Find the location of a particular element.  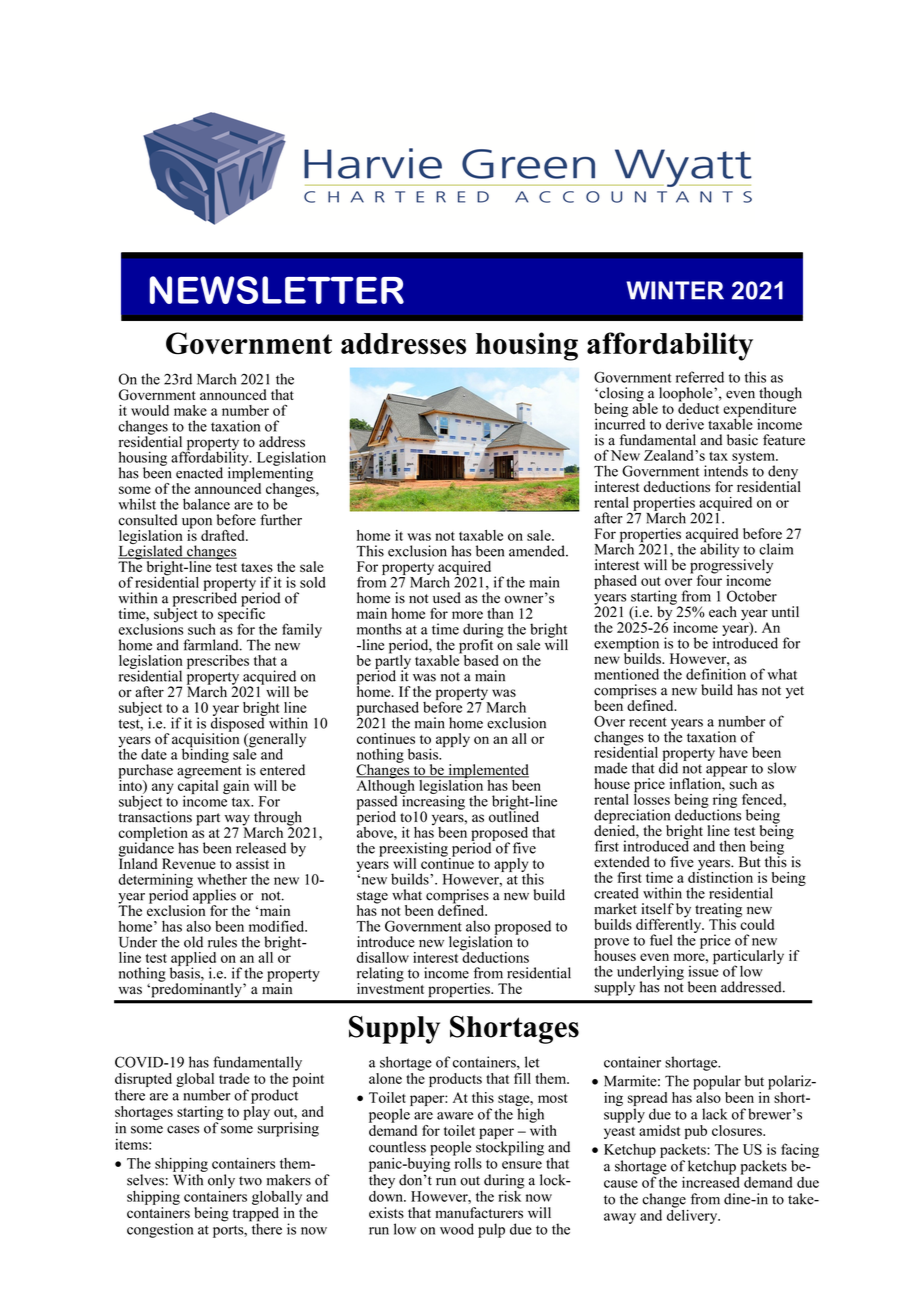

WINTER is located at coordinates (675, 290).
